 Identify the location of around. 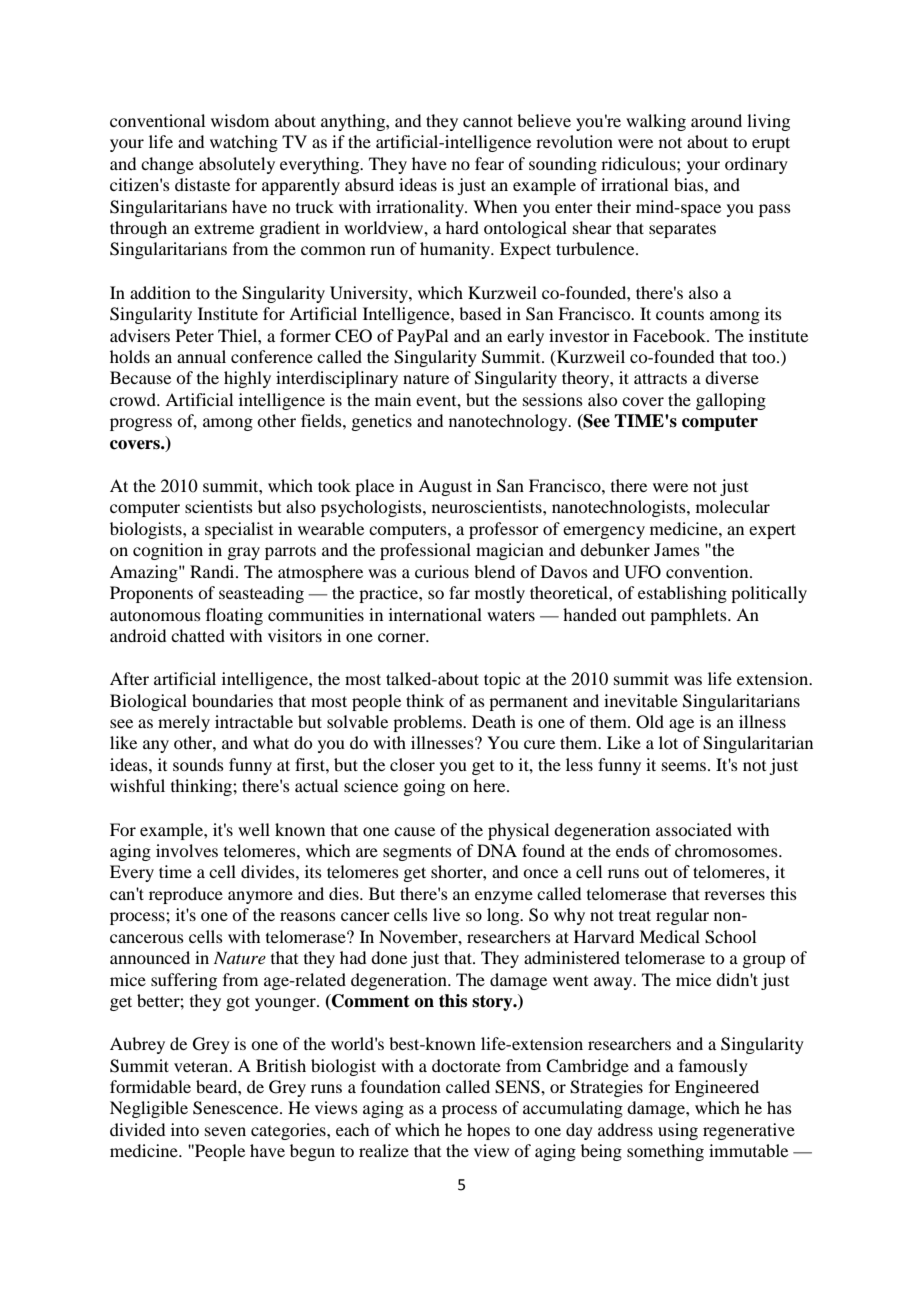
(716, 120).
